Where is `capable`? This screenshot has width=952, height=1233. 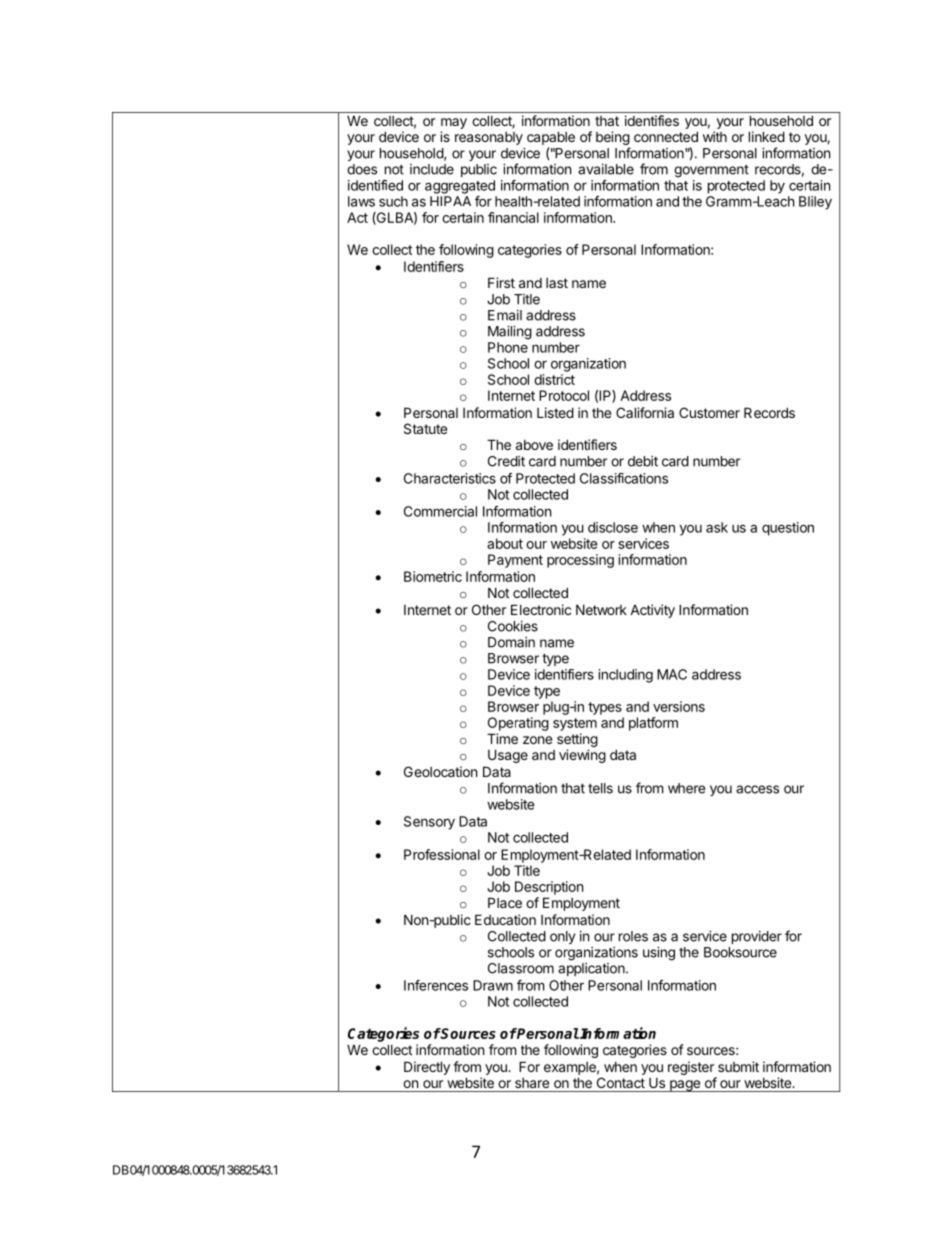
capable is located at coordinates (551, 138).
